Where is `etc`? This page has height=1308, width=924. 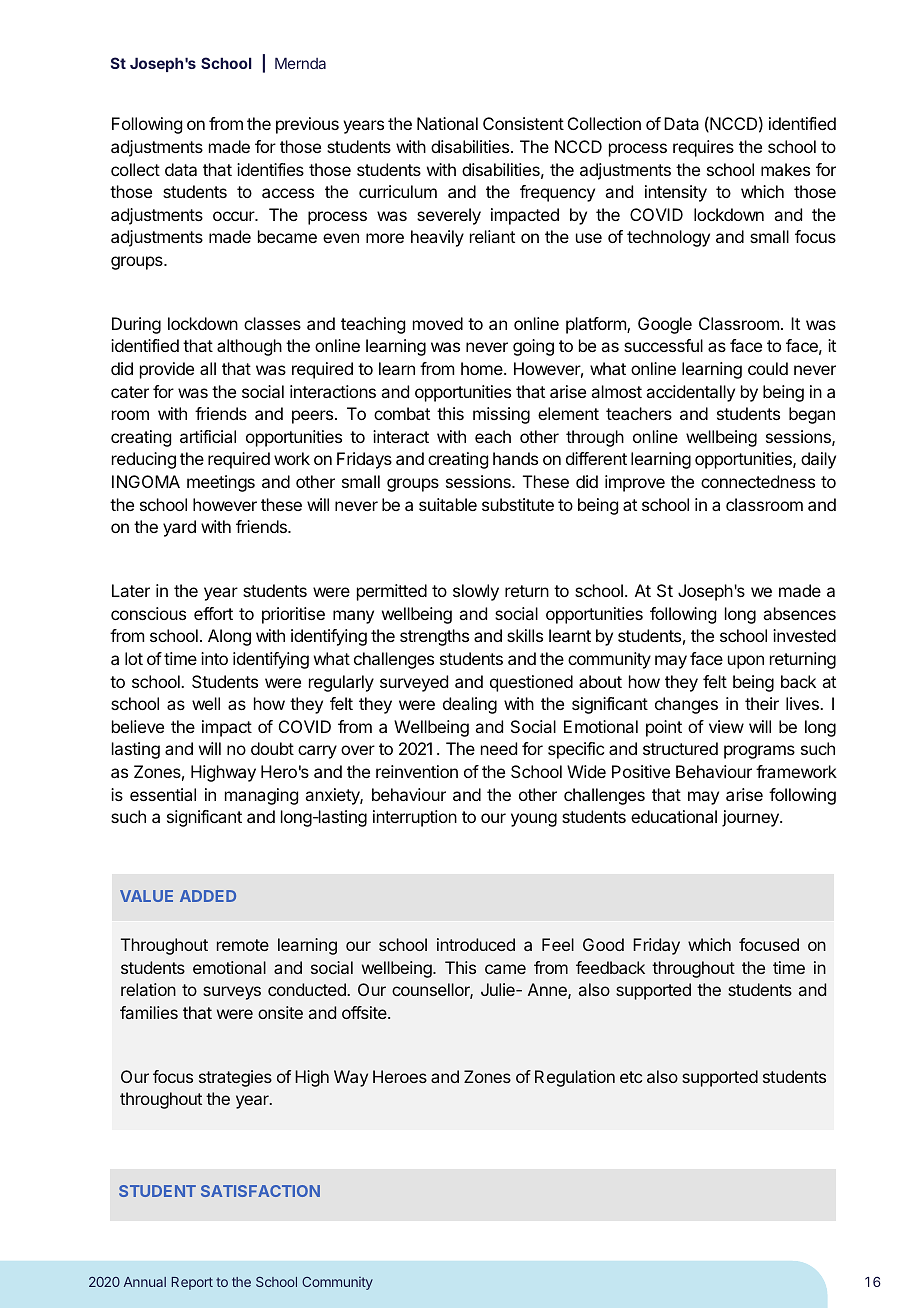 etc is located at coordinates (631, 1077).
